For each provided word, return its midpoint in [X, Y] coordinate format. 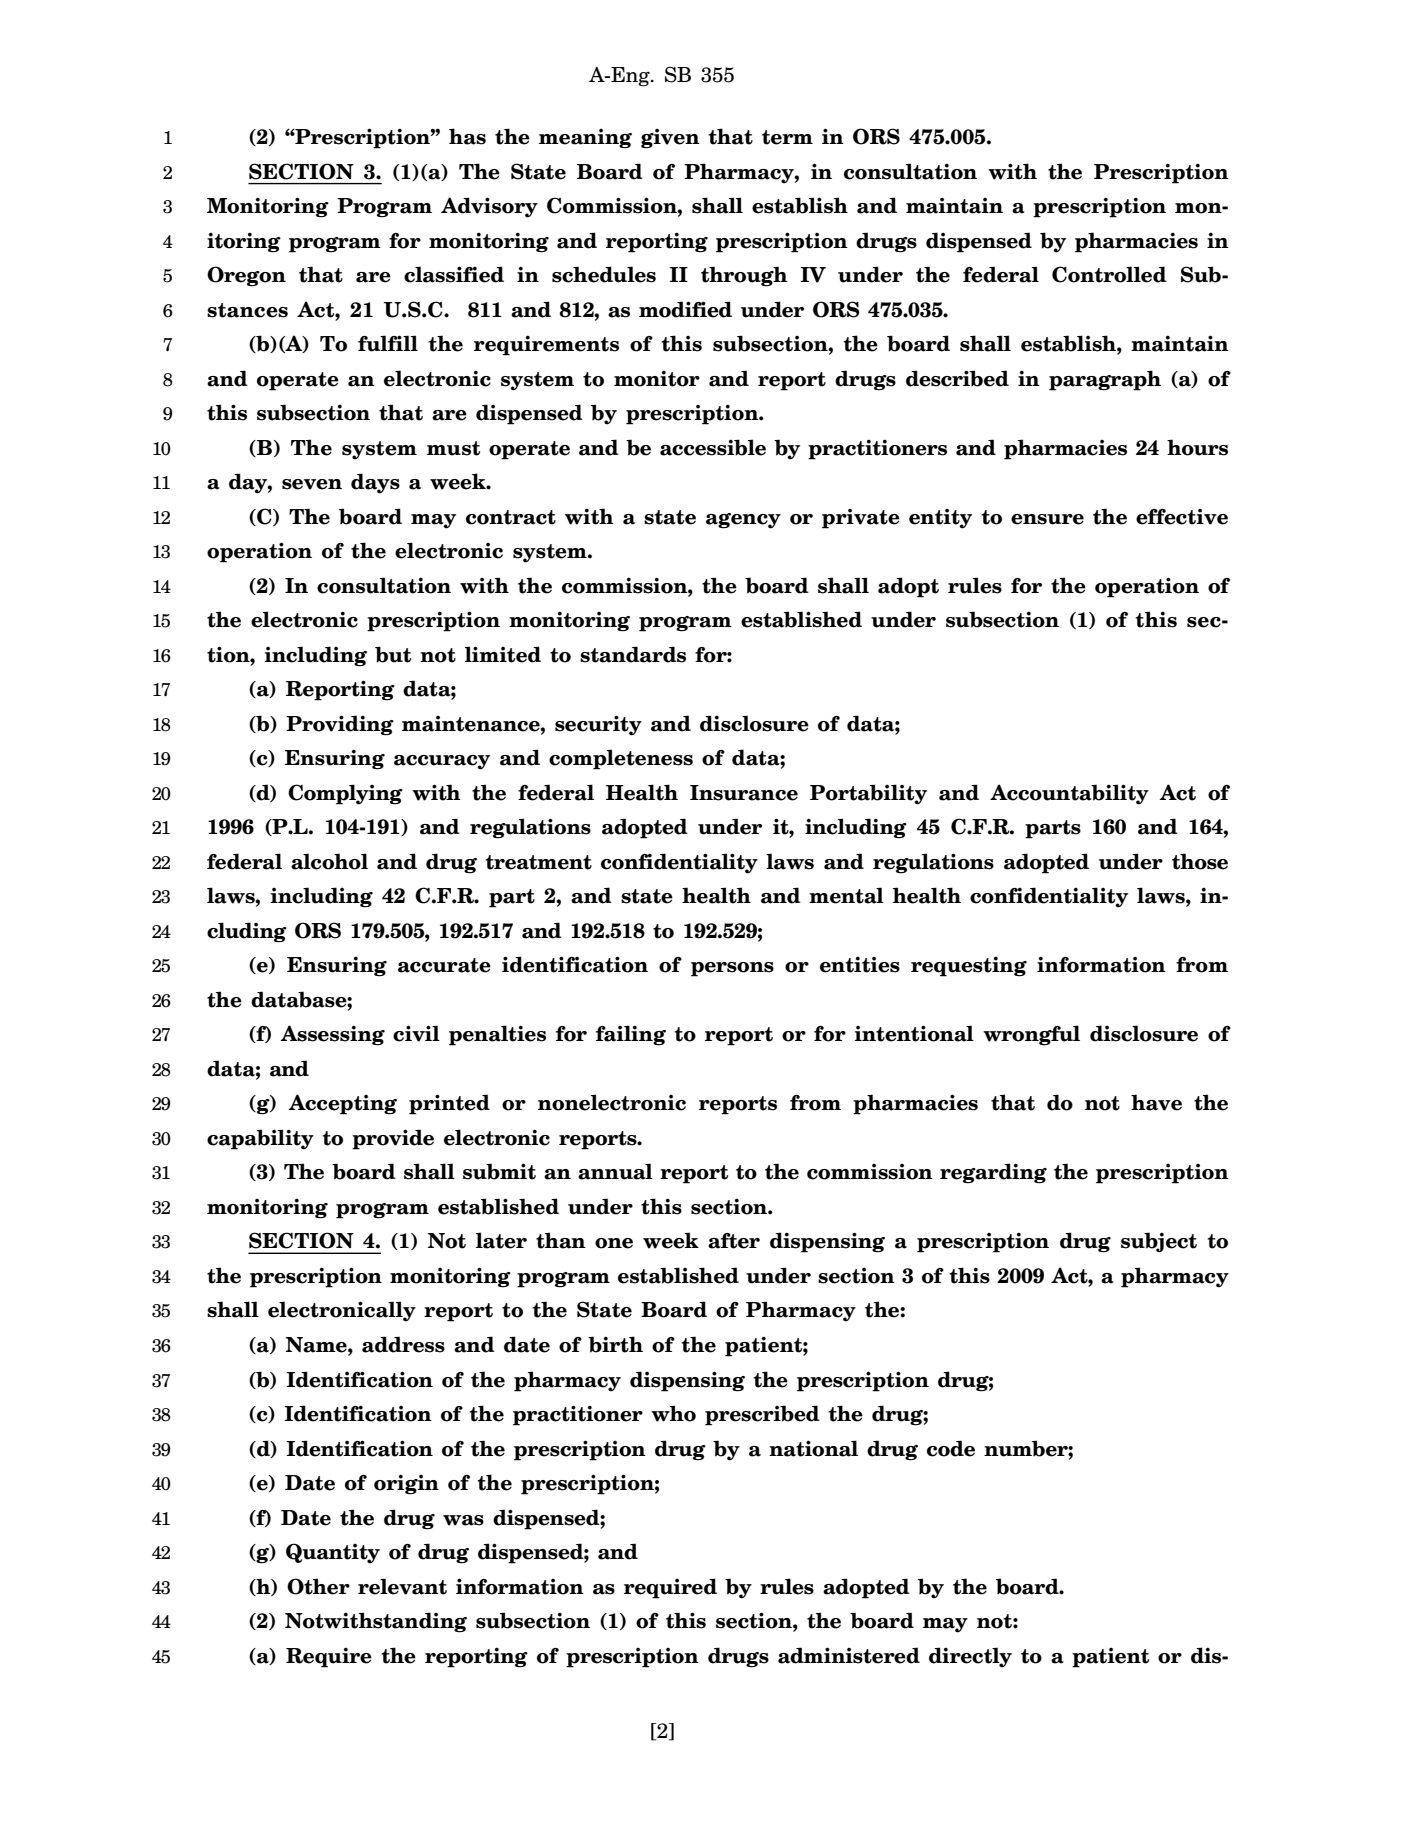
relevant [402, 1586]
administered [849, 1655]
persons [732, 969]
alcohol [329, 861]
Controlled [1109, 274]
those [1200, 861]
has [467, 136]
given [670, 139]
